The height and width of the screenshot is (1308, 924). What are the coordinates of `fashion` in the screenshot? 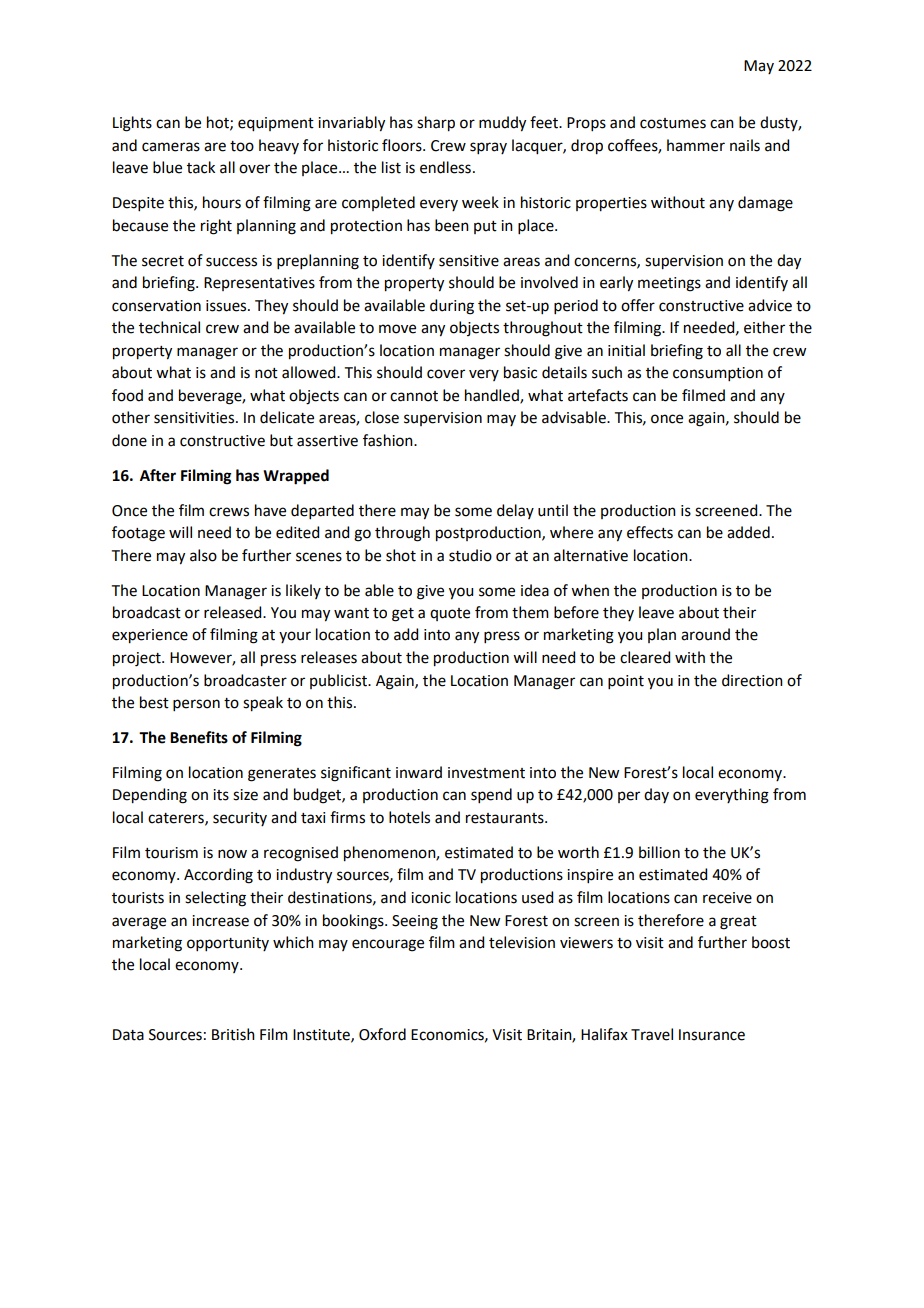 It's located at (389, 440).
